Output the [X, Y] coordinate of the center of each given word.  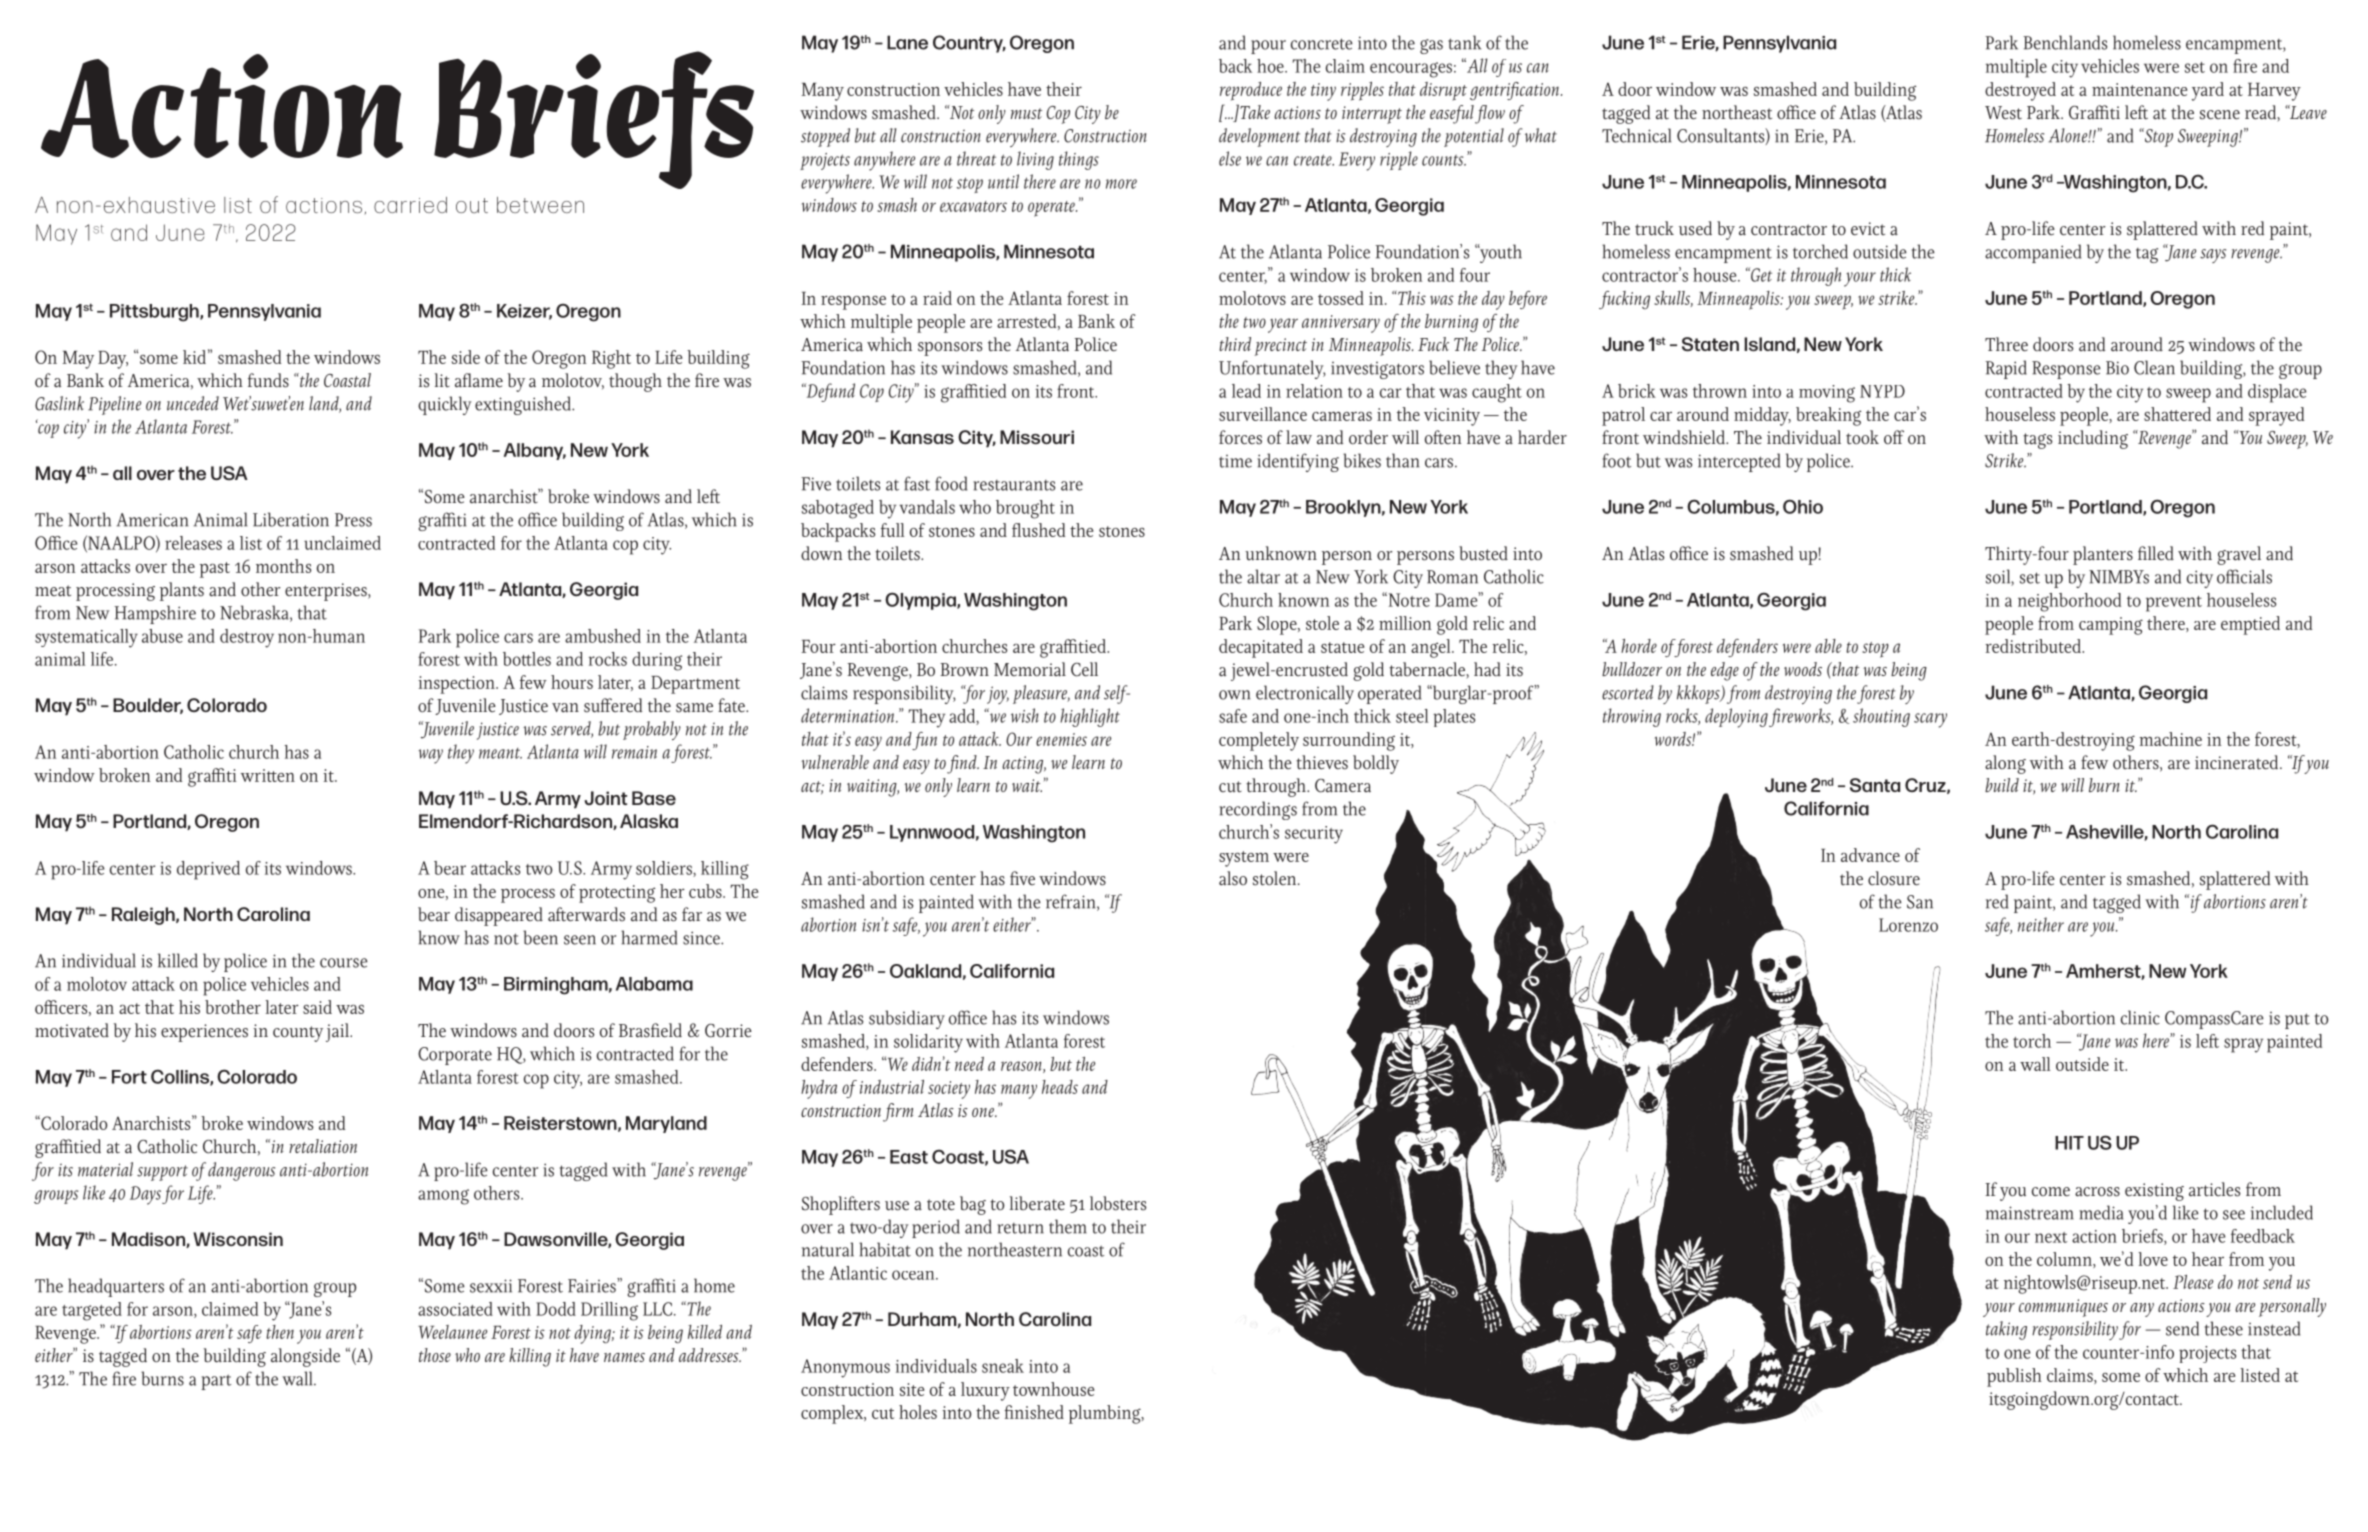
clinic [2140, 1017]
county [298, 1034]
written [268, 775]
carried [410, 205]
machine [2170, 739]
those [435, 1355]
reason [1022, 1067]
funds [268, 380]
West [2003, 113]
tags [2037, 441]
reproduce [1251, 91]
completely [1259, 741]
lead [1246, 391]
